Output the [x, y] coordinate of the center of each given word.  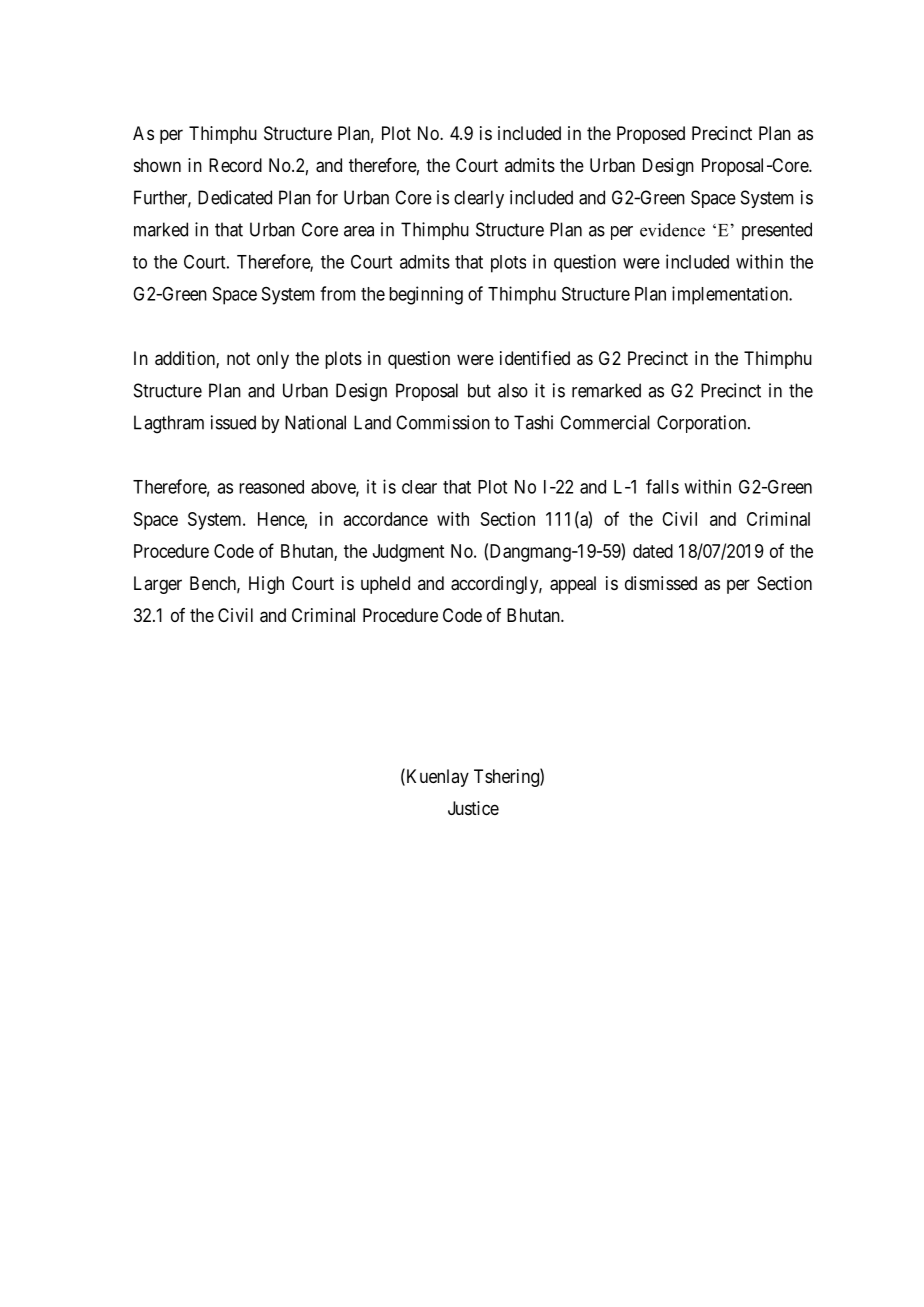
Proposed [651, 135]
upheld [385, 585]
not [238, 358]
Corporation [703, 424]
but [479, 390]
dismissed [661, 583]
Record [235, 165]
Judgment [408, 553]
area [359, 231]
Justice [473, 808]
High [266, 585]
